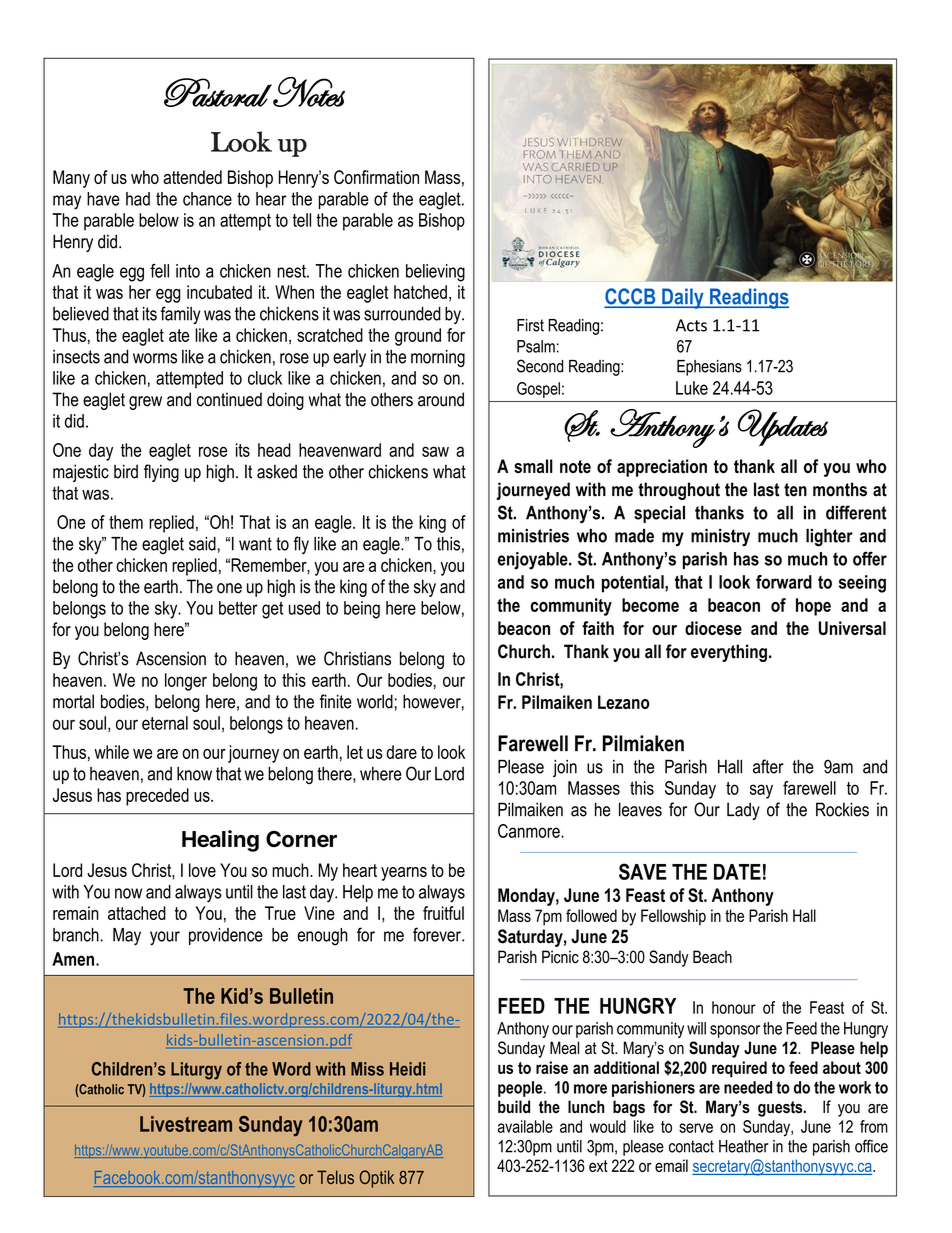  Describe the element at coordinates (186, 1124) in the image. I see `Livestream` at that location.
